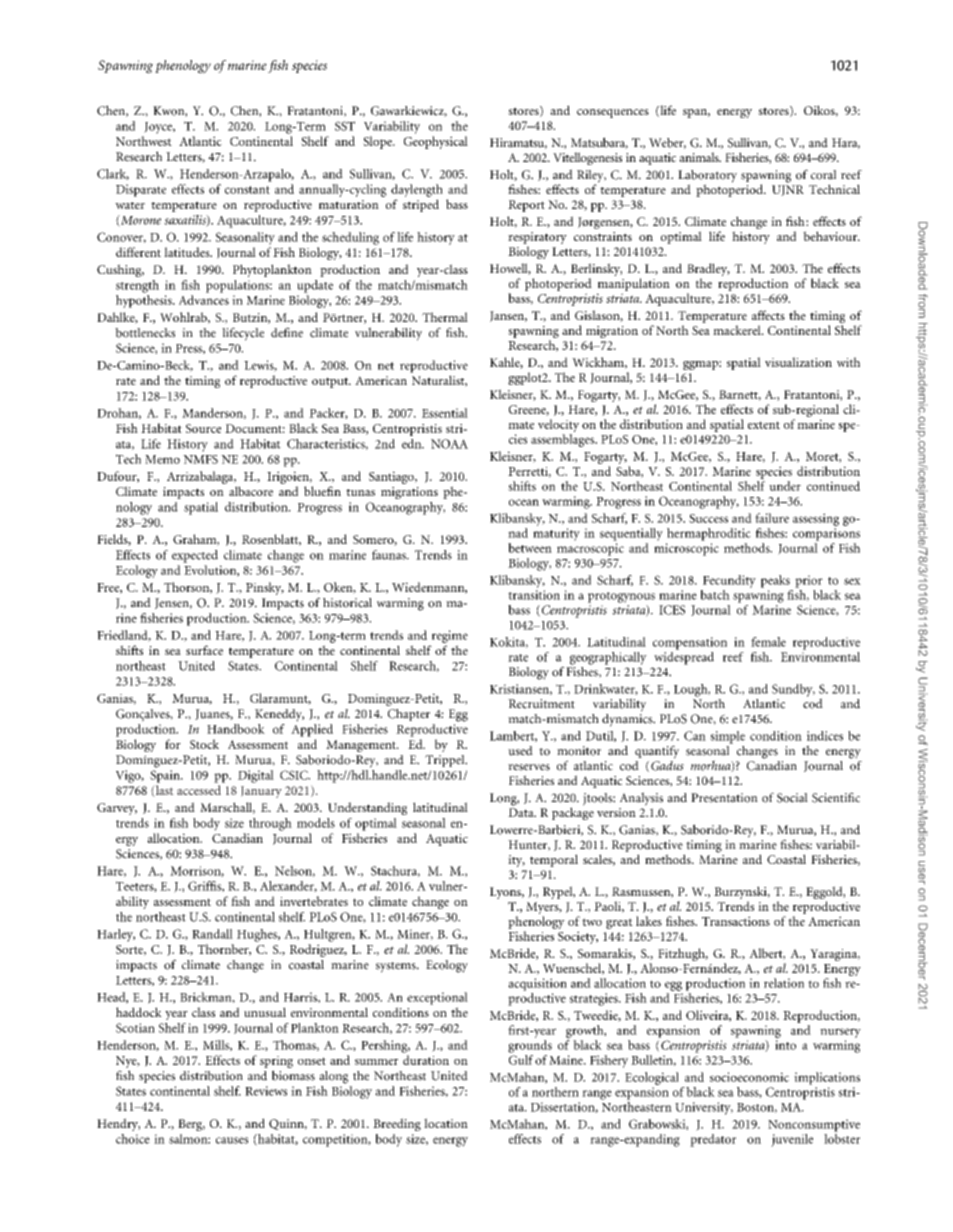  Describe the element at coordinates (204, 650) in the document. I see `surface` at that location.
